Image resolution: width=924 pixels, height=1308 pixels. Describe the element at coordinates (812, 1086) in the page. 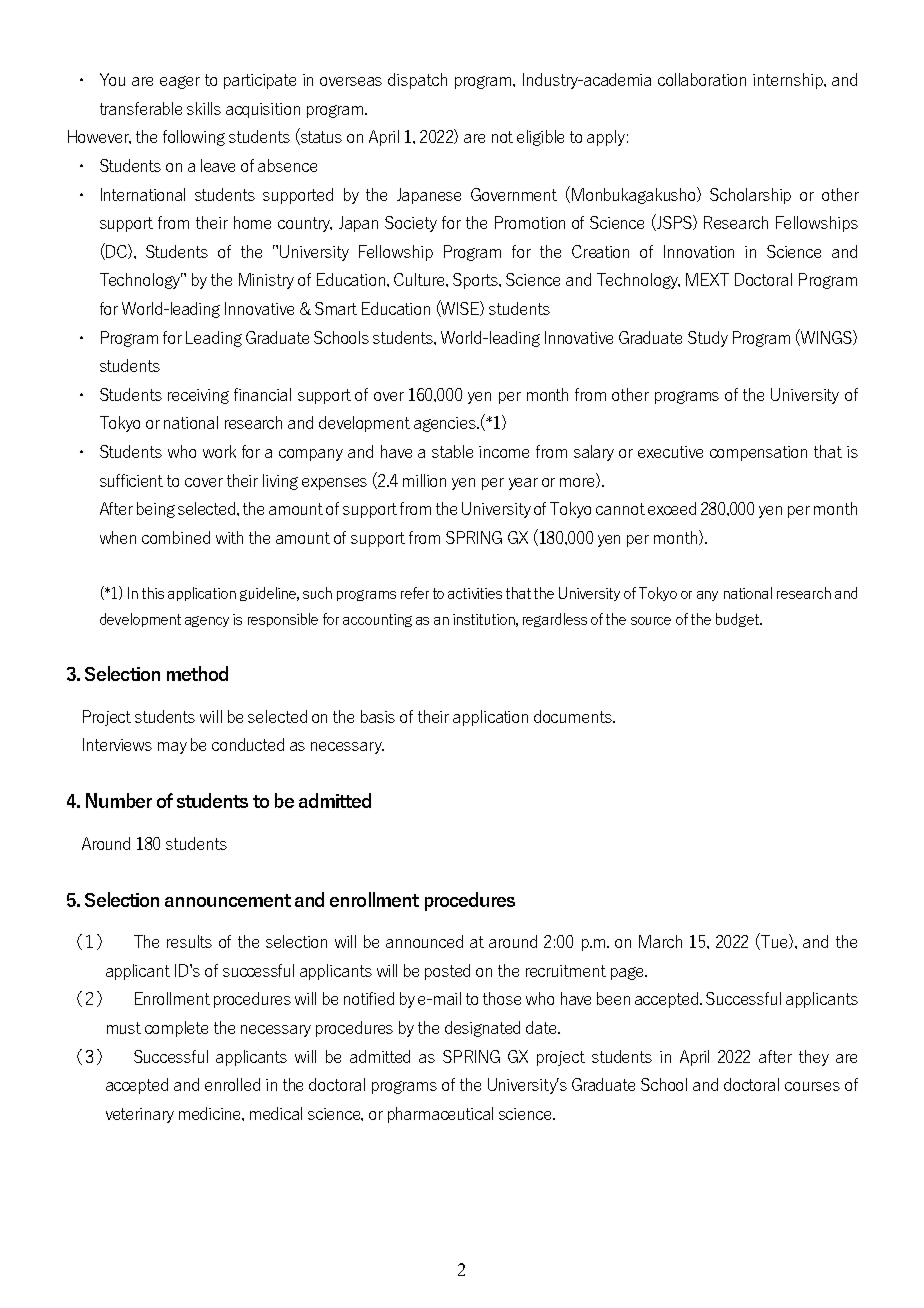

I see `courses` at that location.
